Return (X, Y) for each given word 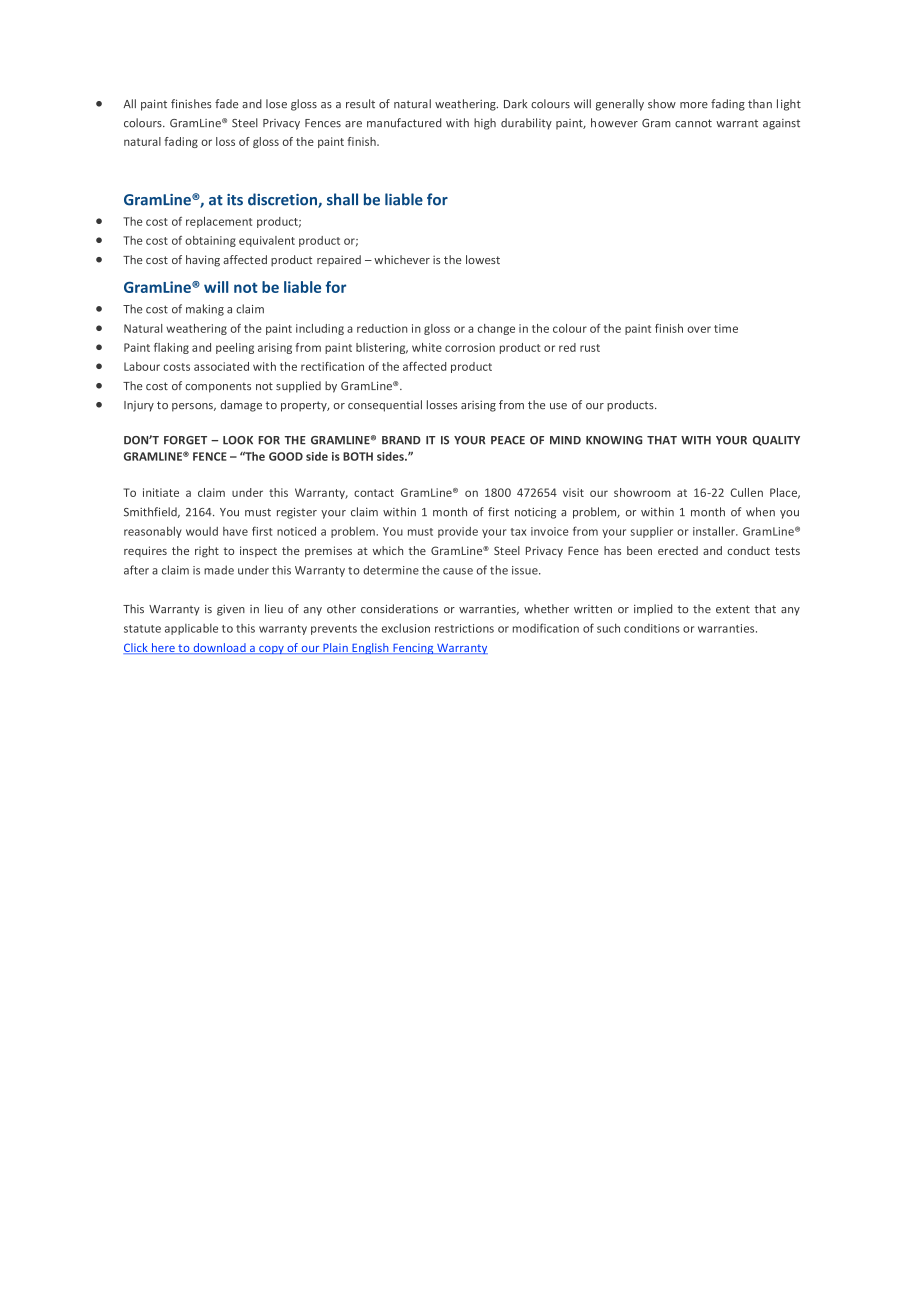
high (485, 124)
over (699, 329)
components (218, 387)
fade (226, 104)
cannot (693, 123)
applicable (191, 629)
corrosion (470, 347)
